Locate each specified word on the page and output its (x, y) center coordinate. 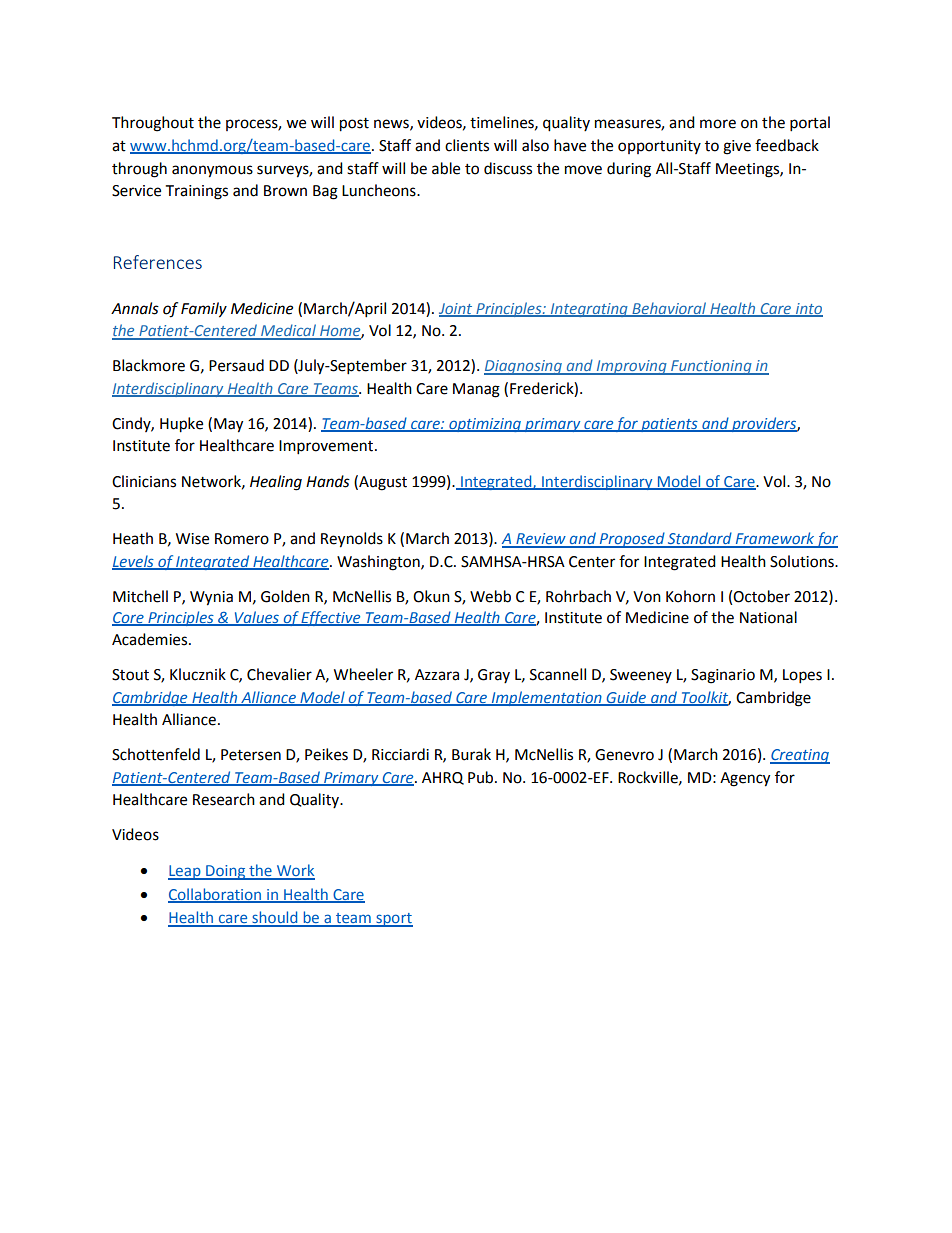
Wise (192, 539)
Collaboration (216, 895)
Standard (700, 539)
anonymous (212, 171)
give (737, 147)
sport (393, 920)
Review (541, 540)
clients (467, 145)
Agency (745, 779)
